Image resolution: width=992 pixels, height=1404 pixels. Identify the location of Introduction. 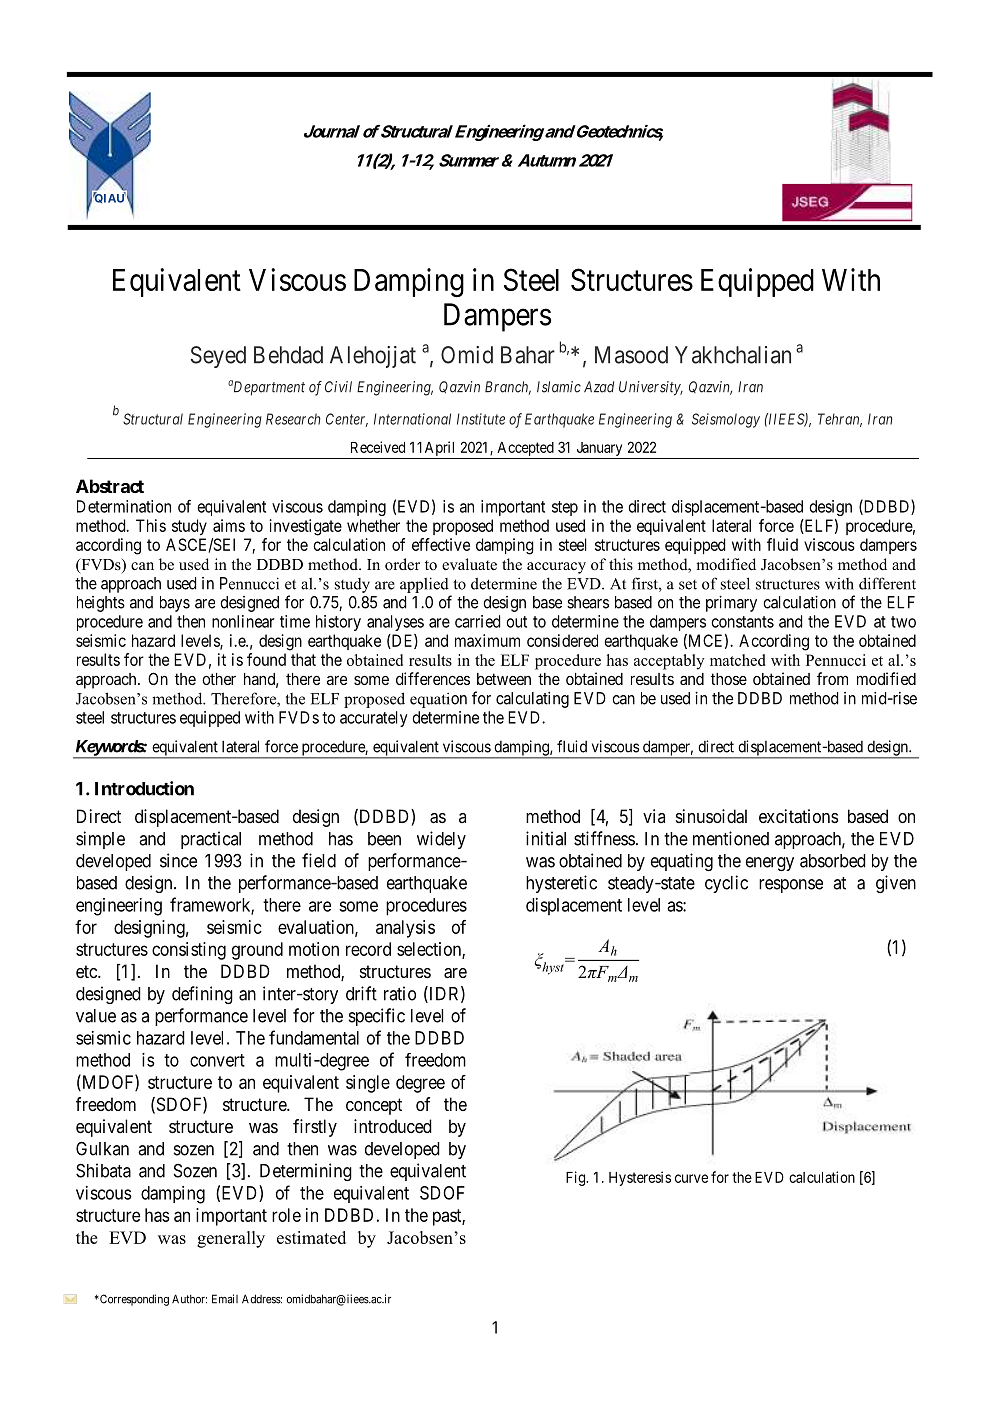
(144, 788).
